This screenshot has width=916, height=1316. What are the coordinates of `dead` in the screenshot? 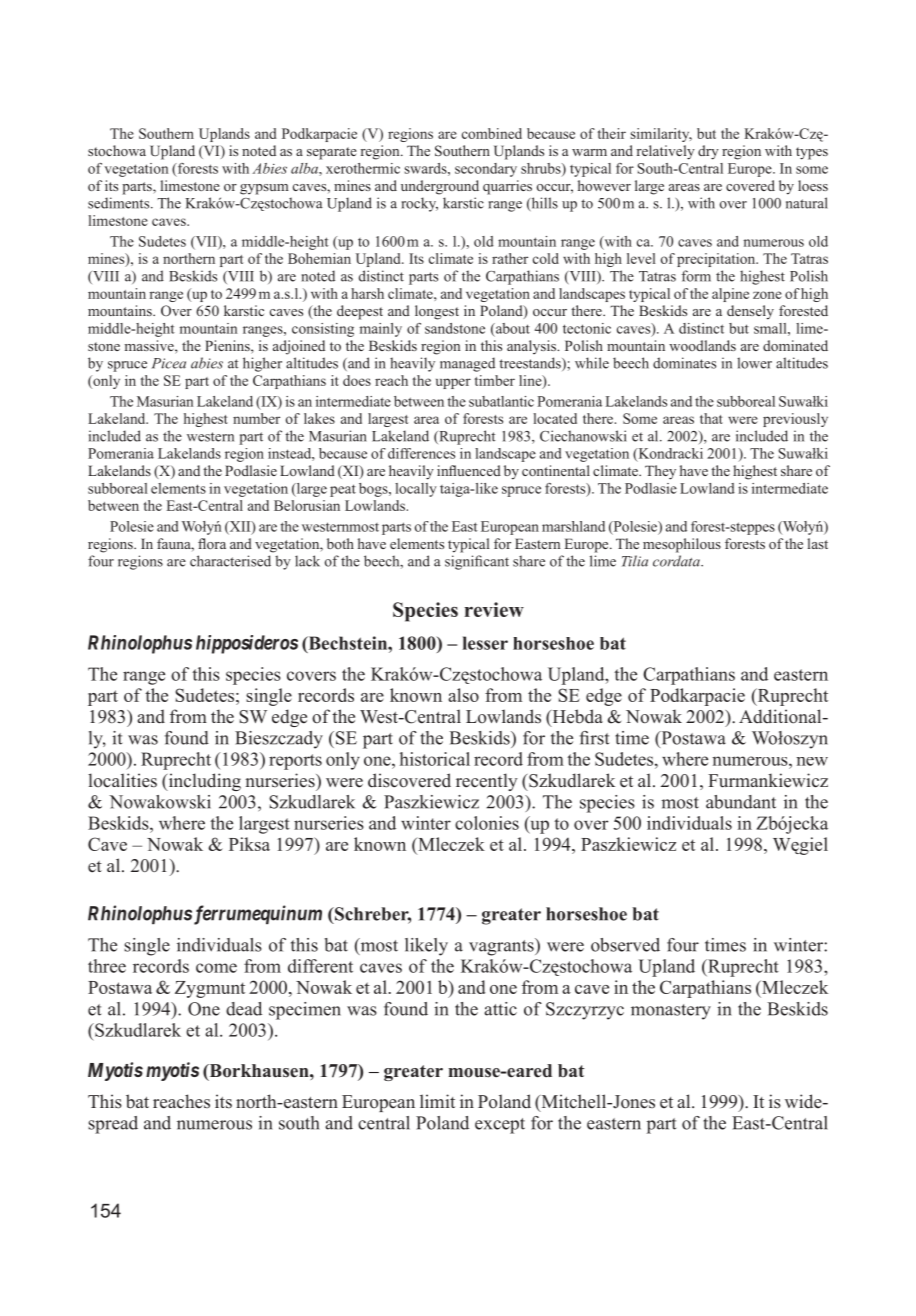 It's located at (244, 1009).
